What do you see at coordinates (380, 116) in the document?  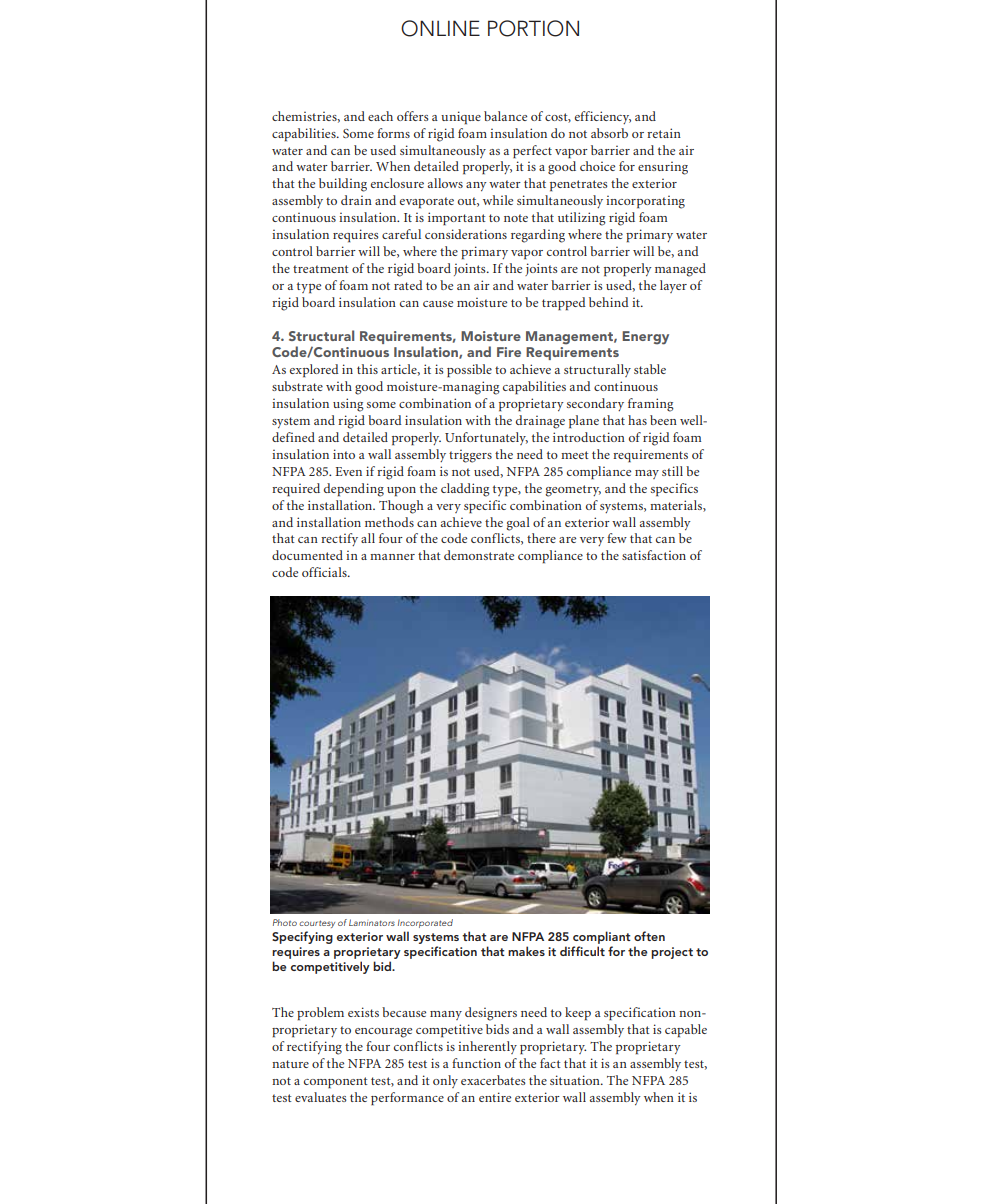 I see `each` at bounding box center [380, 116].
